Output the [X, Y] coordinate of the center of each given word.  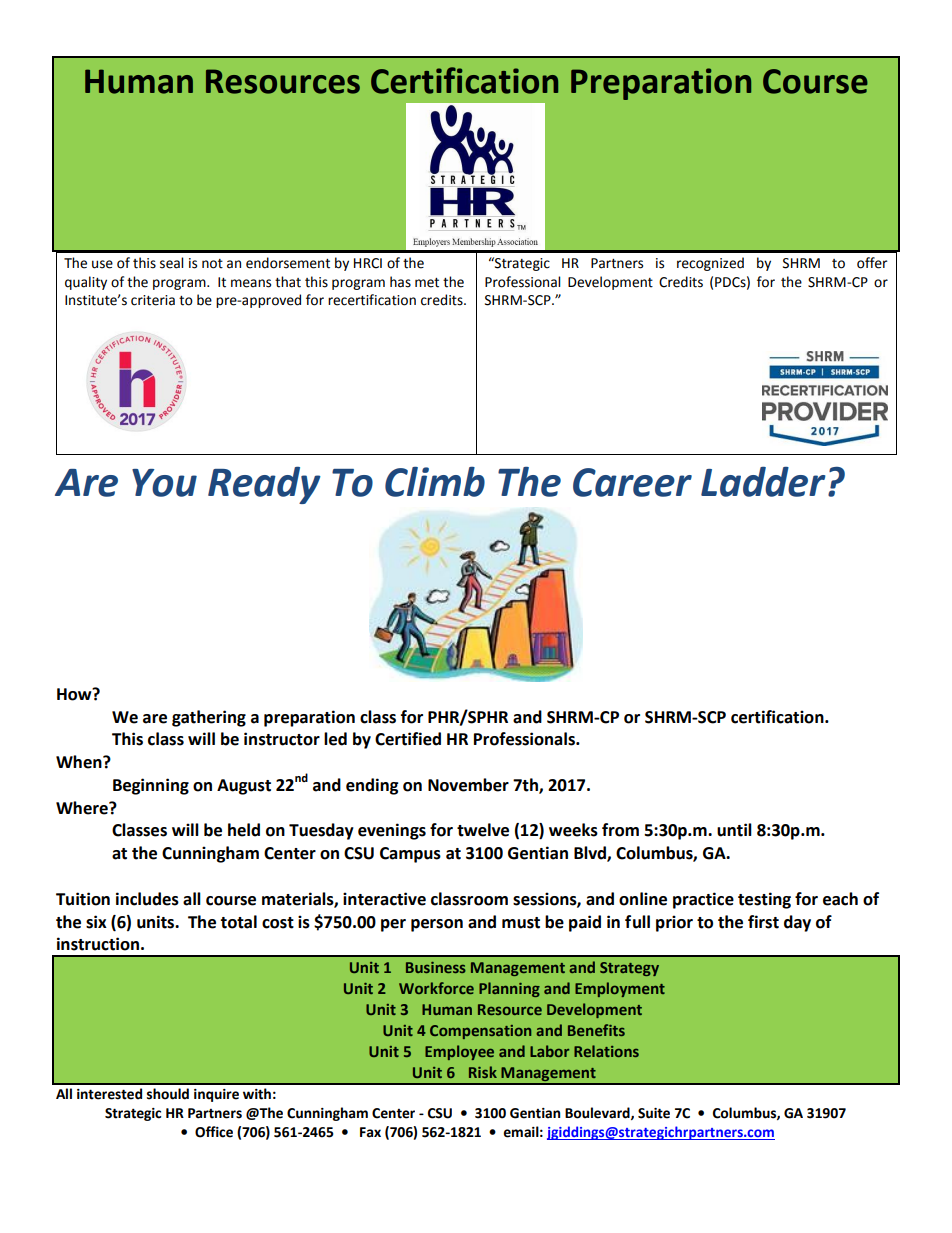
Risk [483, 1072]
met [427, 283]
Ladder [763, 481]
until [734, 830]
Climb [435, 481]
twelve [483, 830]
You [164, 483]
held [244, 830]
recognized [710, 264]
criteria [153, 300]
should [168, 1094]
